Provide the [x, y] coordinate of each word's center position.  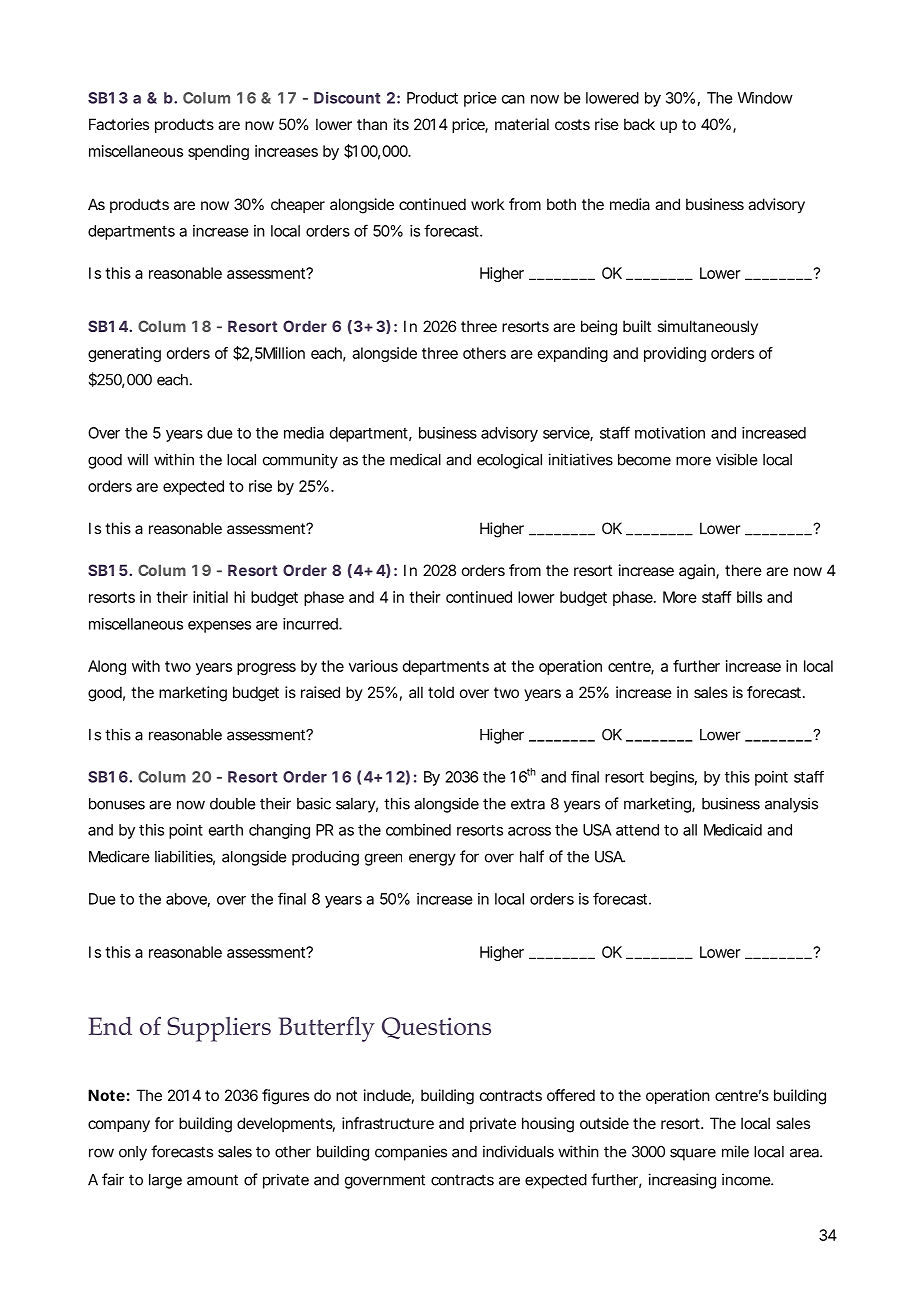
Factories [119, 124]
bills [749, 597]
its [401, 124]
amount [212, 1180]
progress [266, 669]
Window [765, 98]
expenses [219, 627]
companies [411, 1153]
